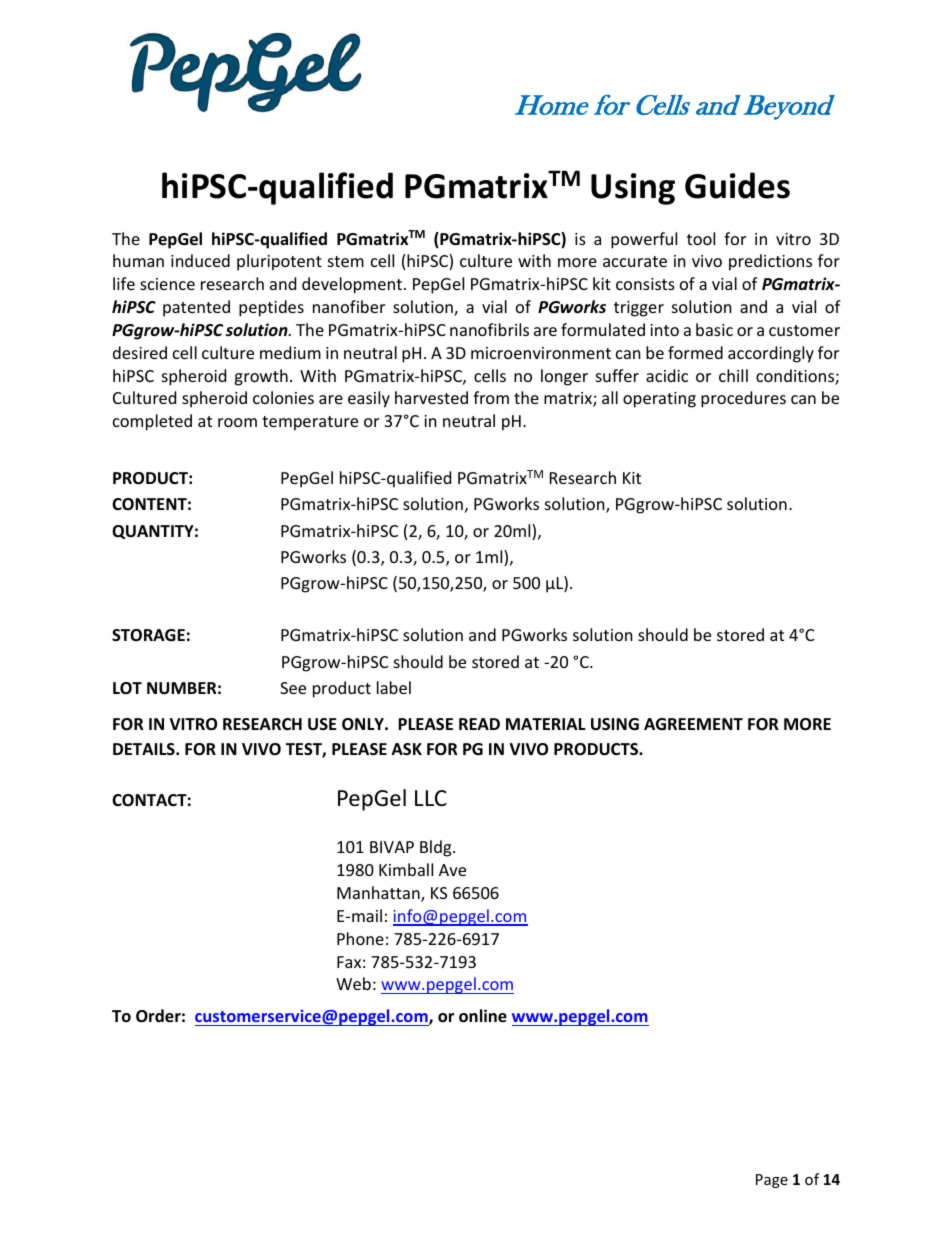 The width and height of the screenshot is (952, 1233). Describe the element at coordinates (127, 688) in the screenshot. I see `LOT` at that location.
